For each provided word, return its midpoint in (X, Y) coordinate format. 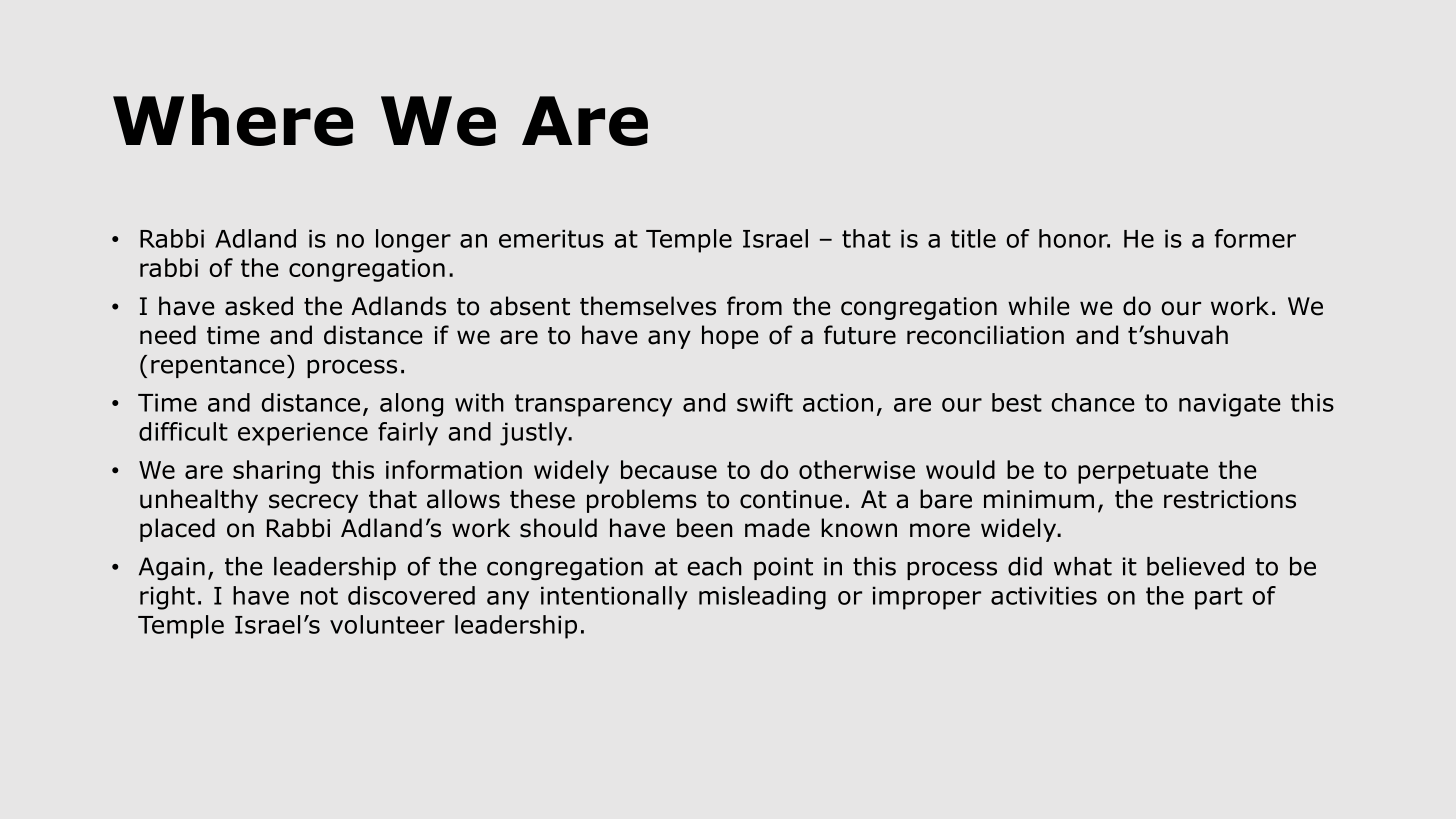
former (1255, 238)
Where (233, 120)
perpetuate (1143, 472)
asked (259, 306)
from (754, 306)
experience (303, 434)
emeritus (551, 238)
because (669, 469)
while (1039, 306)
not (319, 596)
